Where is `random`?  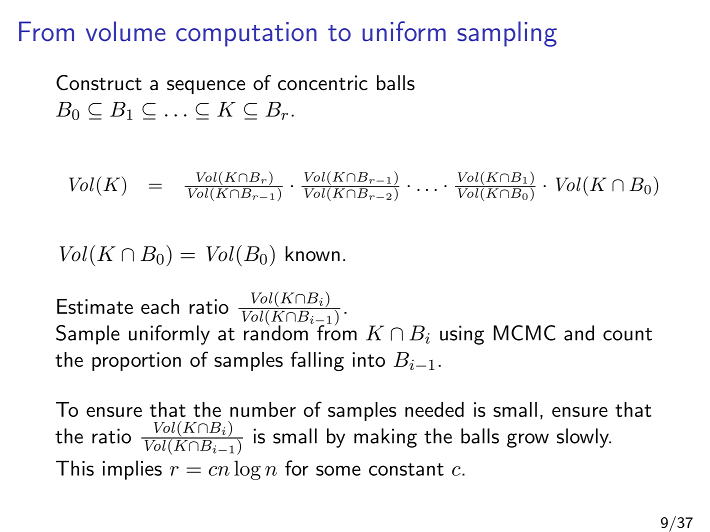 random is located at coordinates (276, 332).
